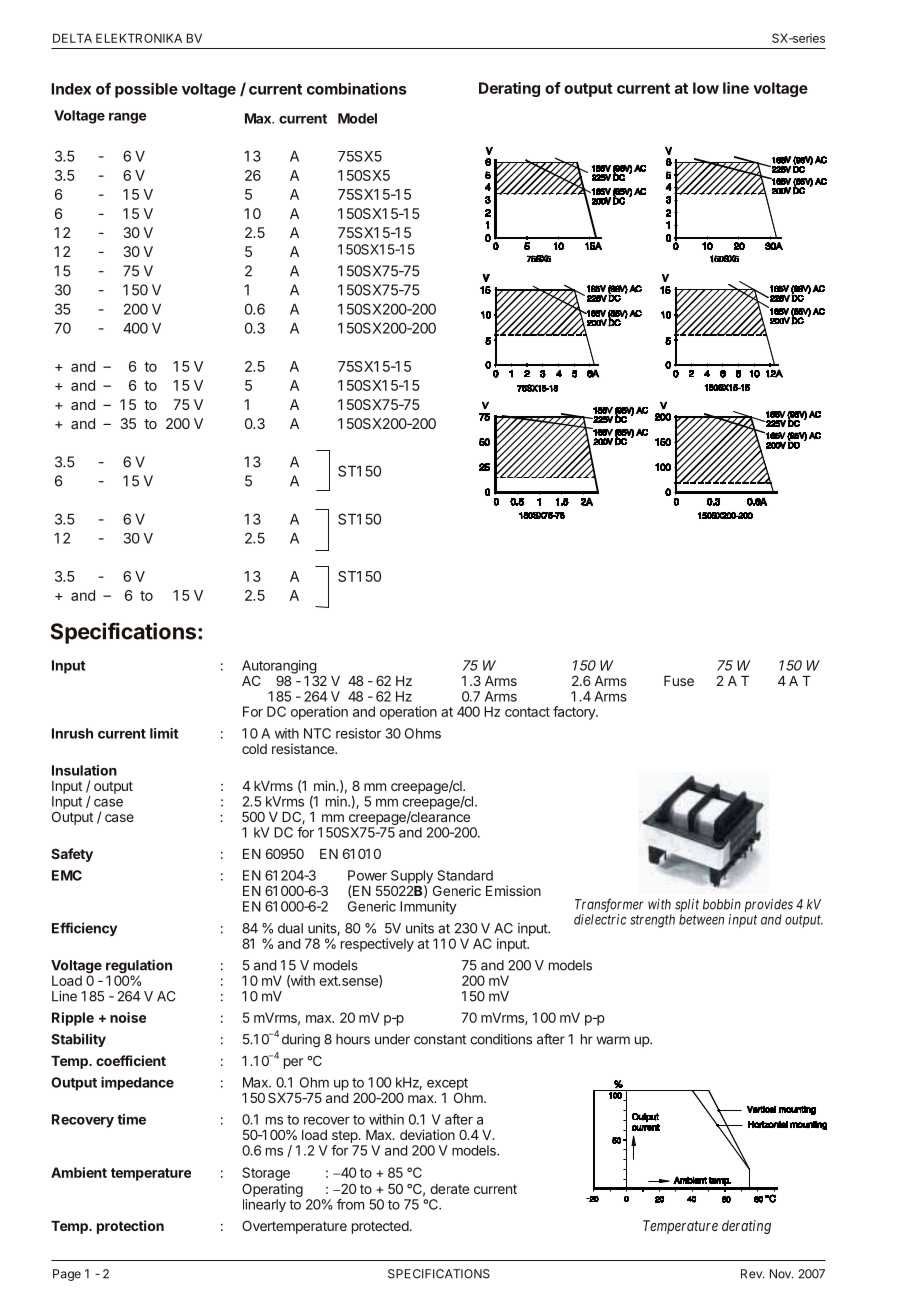 The width and height of the document is (924, 1308). I want to click on Model, so click(357, 118).
